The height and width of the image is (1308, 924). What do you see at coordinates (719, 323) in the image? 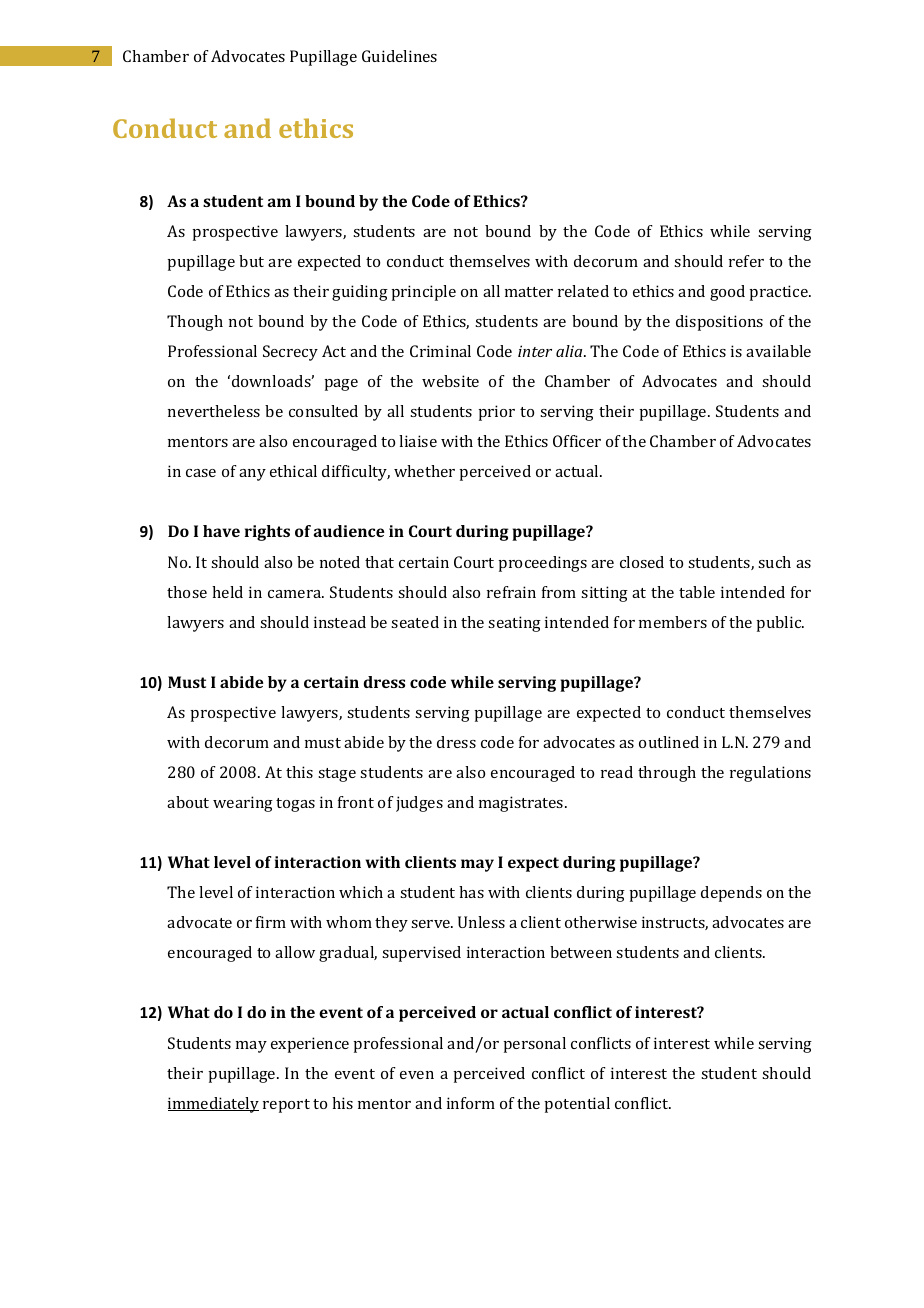
I see `dispositions` at bounding box center [719, 323].
